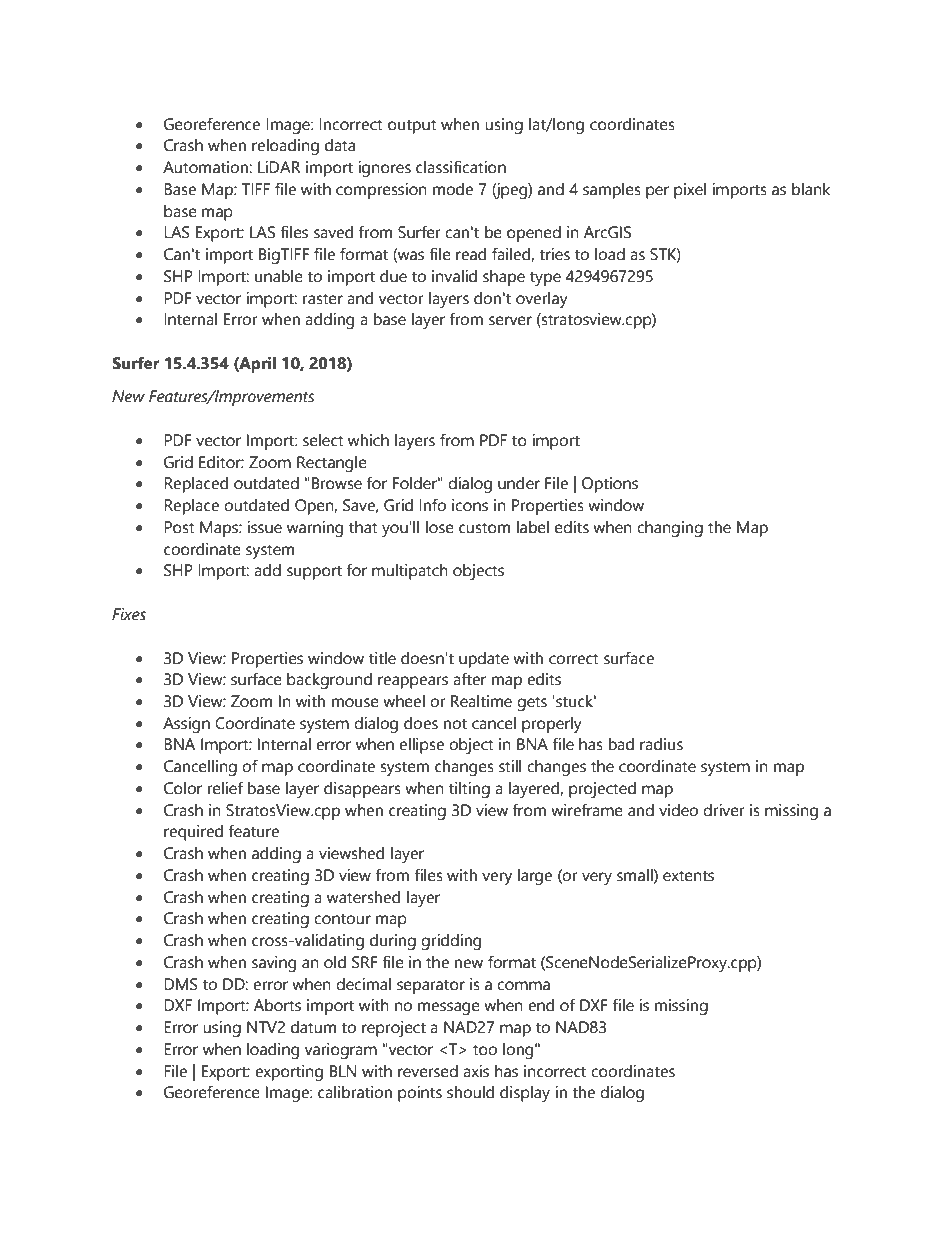 The height and width of the screenshot is (1233, 952). Describe the element at coordinates (323, 440) in the screenshot. I see `select` at that location.
